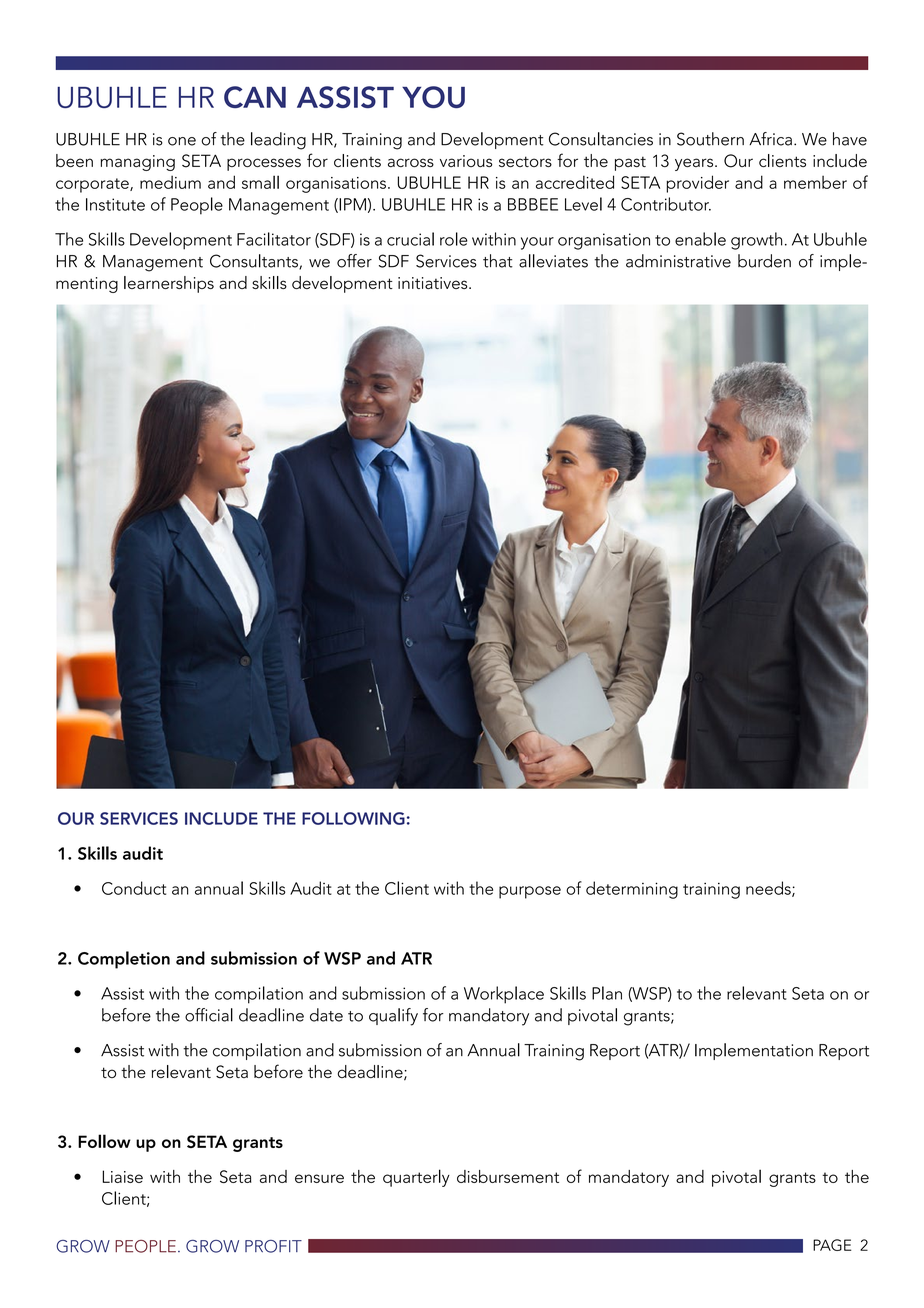 The width and height of the page is (924, 1308). Describe the element at coordinates (770, 139) in the page. I see `Africa` at that location.
